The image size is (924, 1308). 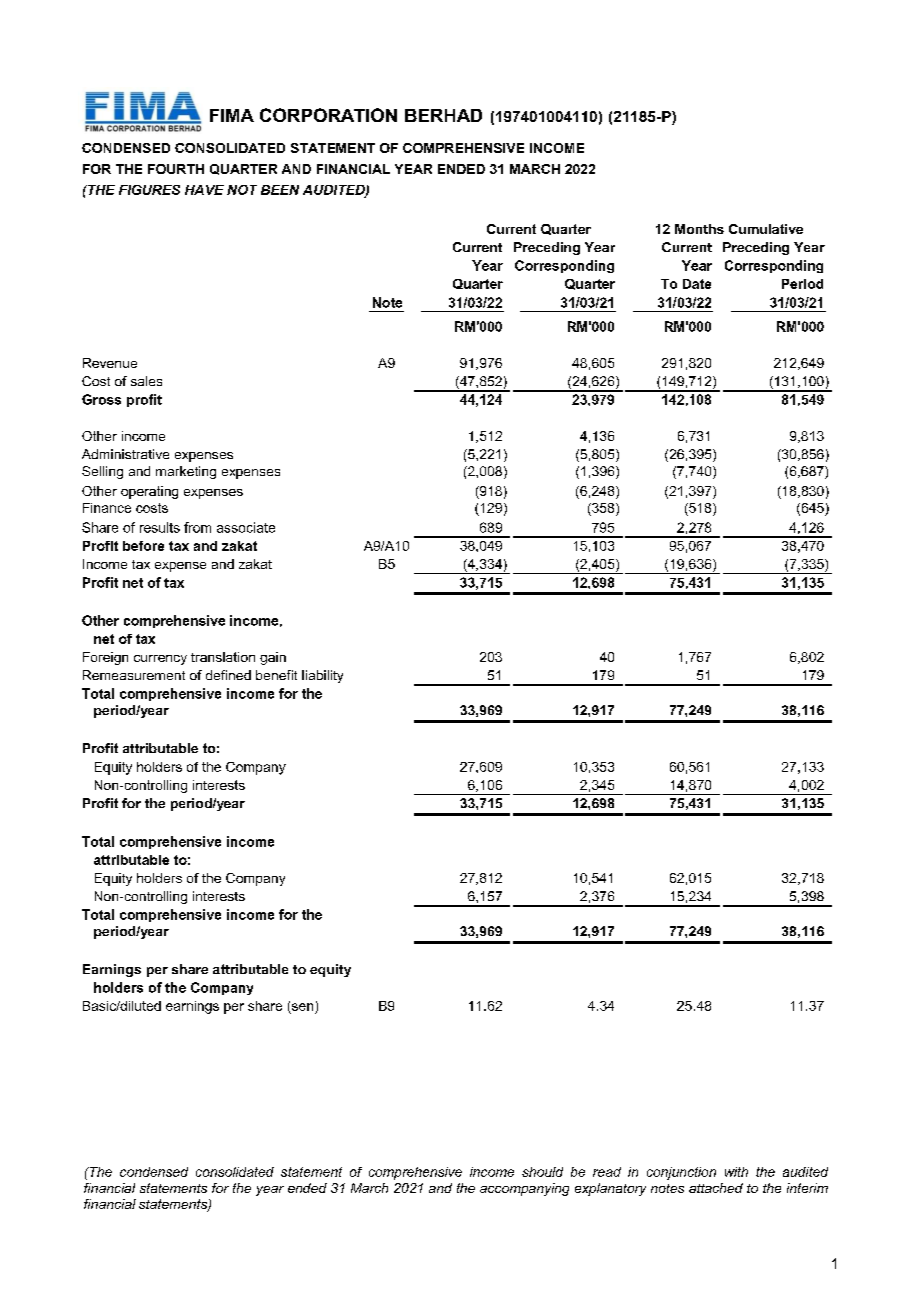 What do you see at coordinates (276, 675) in the screenshot?
I see `benefit` at bounding box center [276, 675].
